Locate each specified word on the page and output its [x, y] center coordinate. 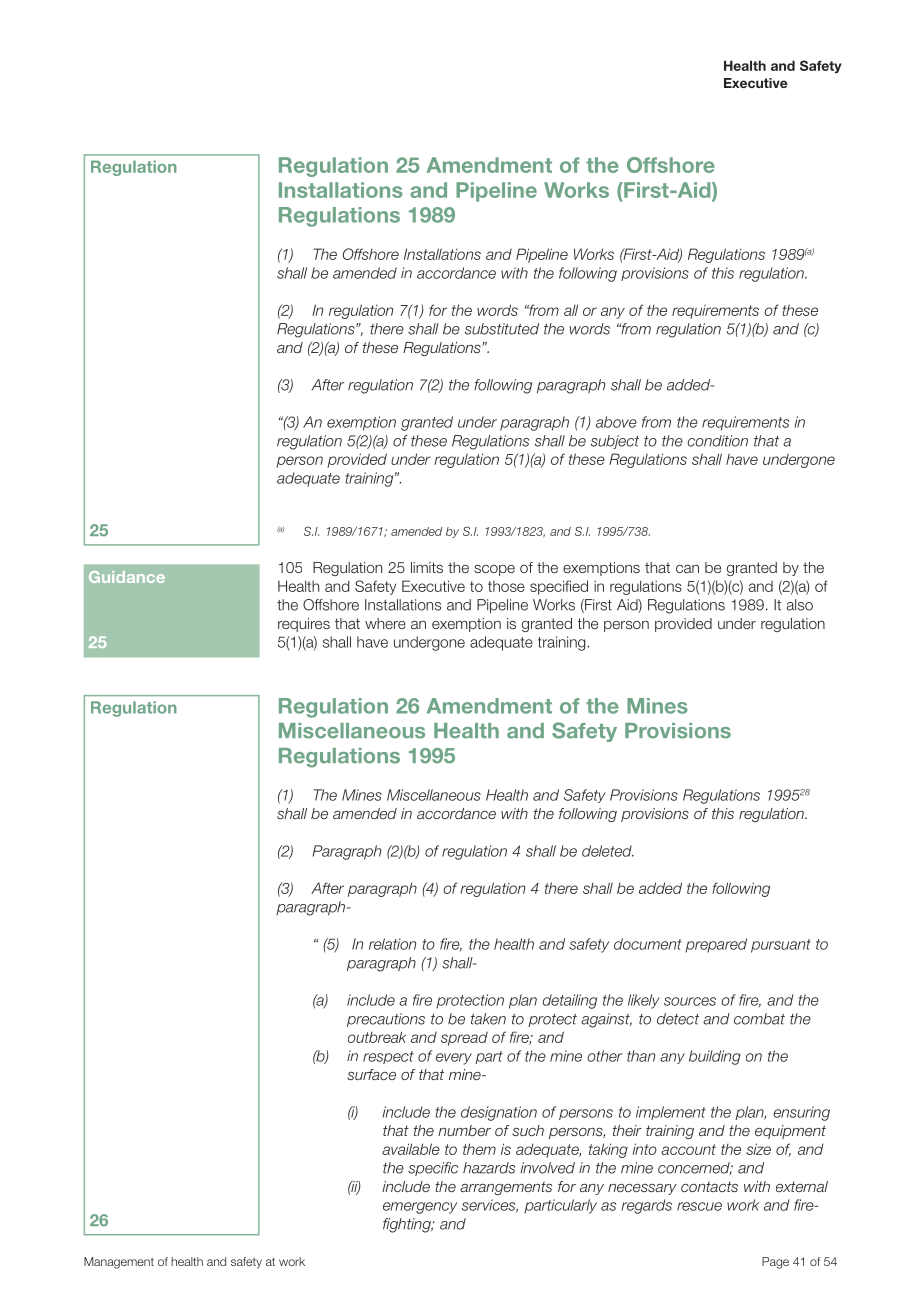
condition [717, 441]
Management [119, 1263]
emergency [420, 1208]
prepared [716, 945]
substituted [502, 329]
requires [304, 625]
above [616, 422]
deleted [608, 851]
